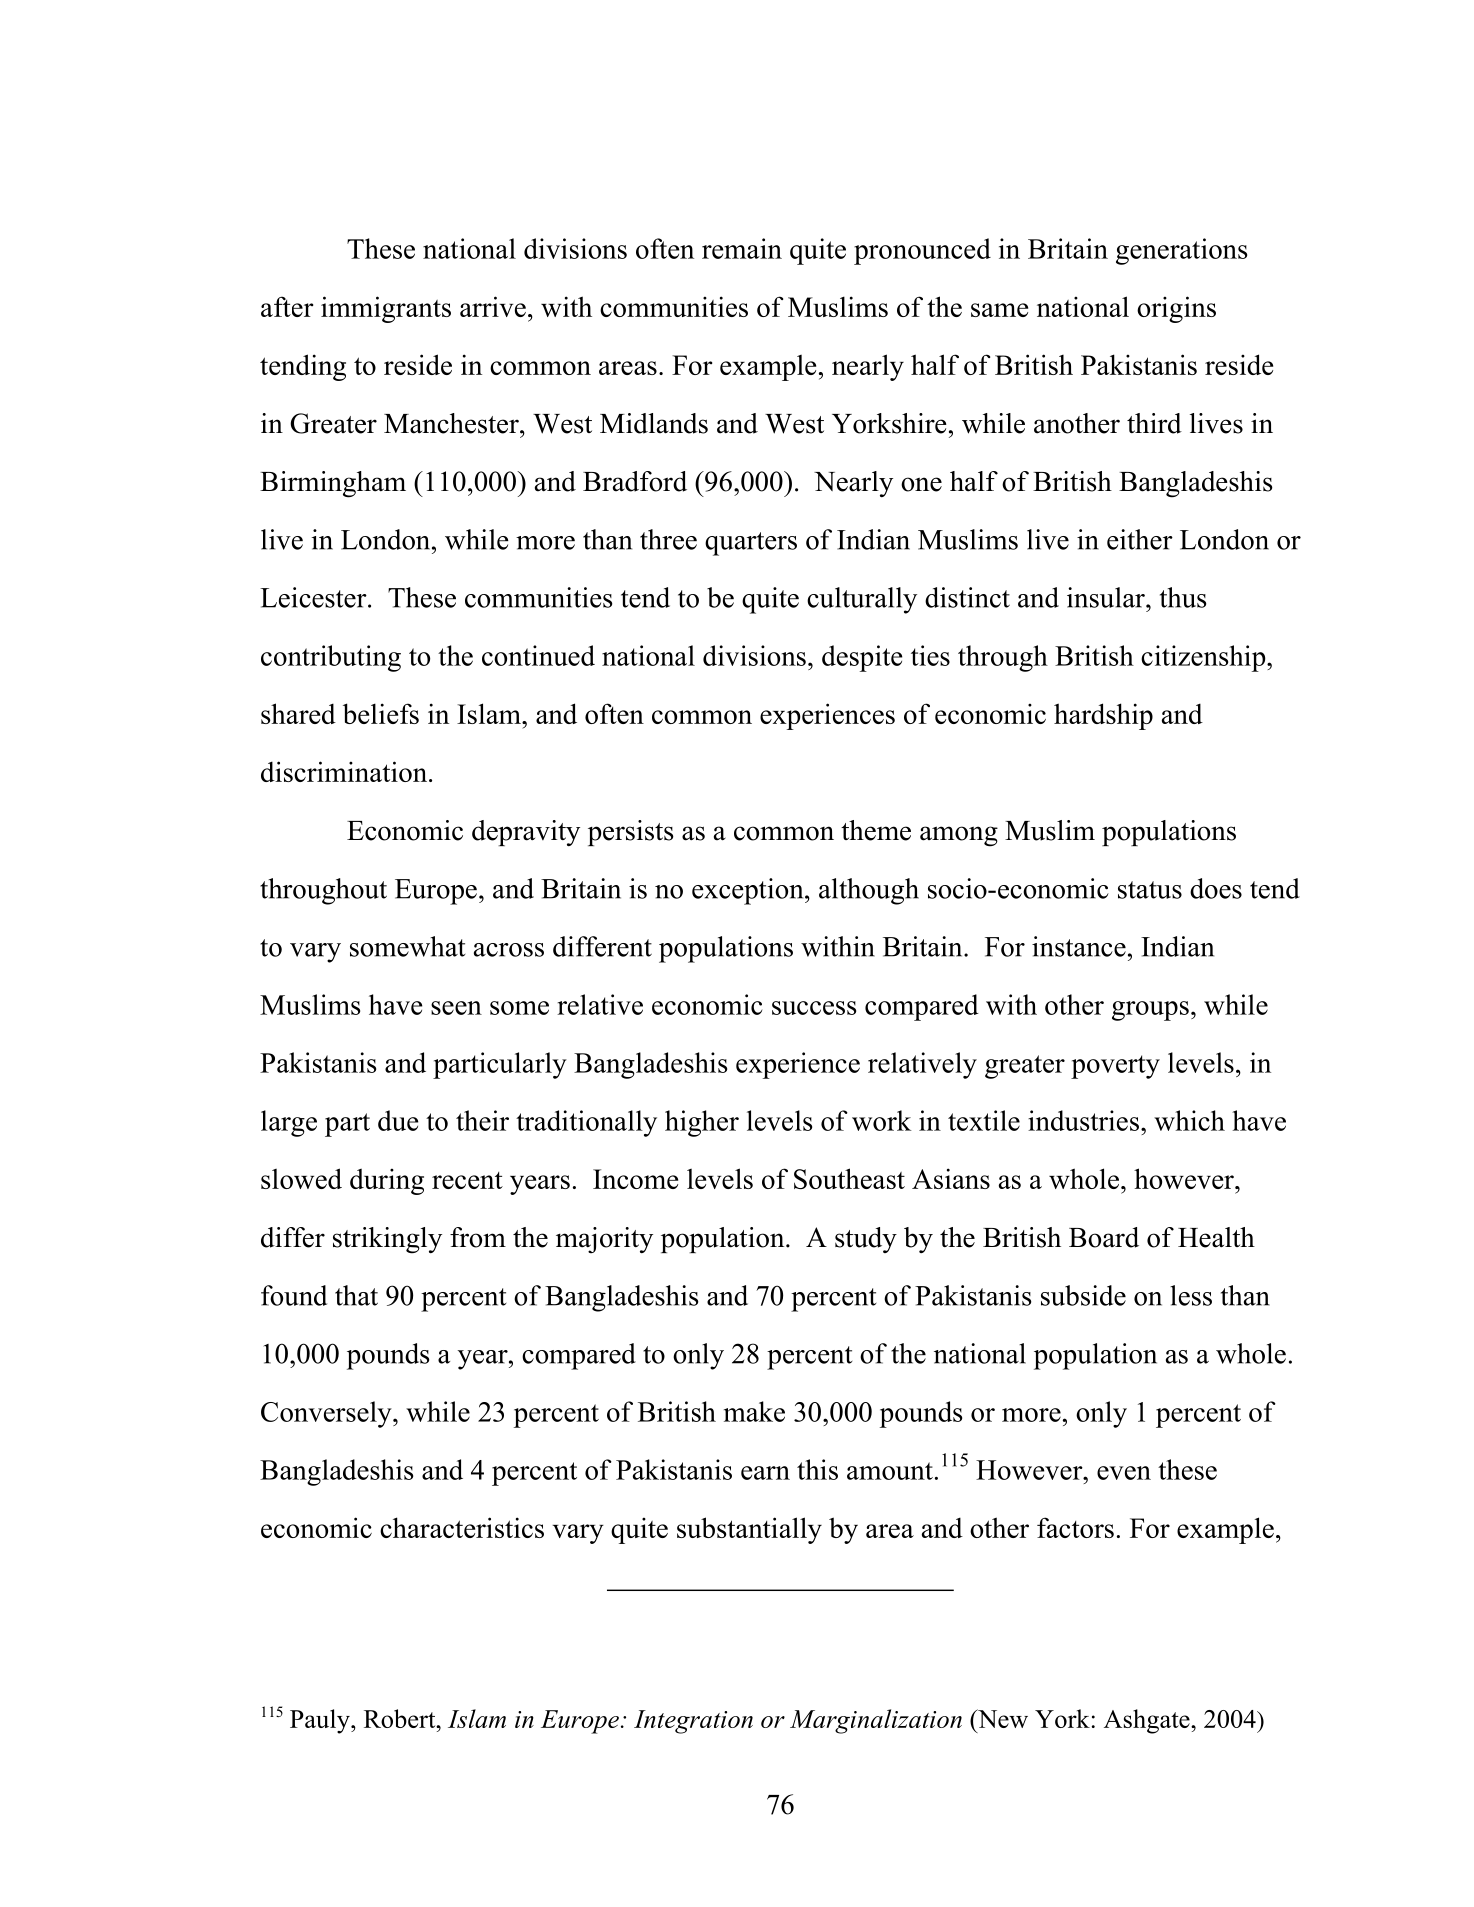 Image resolution: width=1474 pixels, height=1907 pixels. Describe the element at coordinates (1148, 1721) in the screenshot. I see `Ashgate` at that location.
